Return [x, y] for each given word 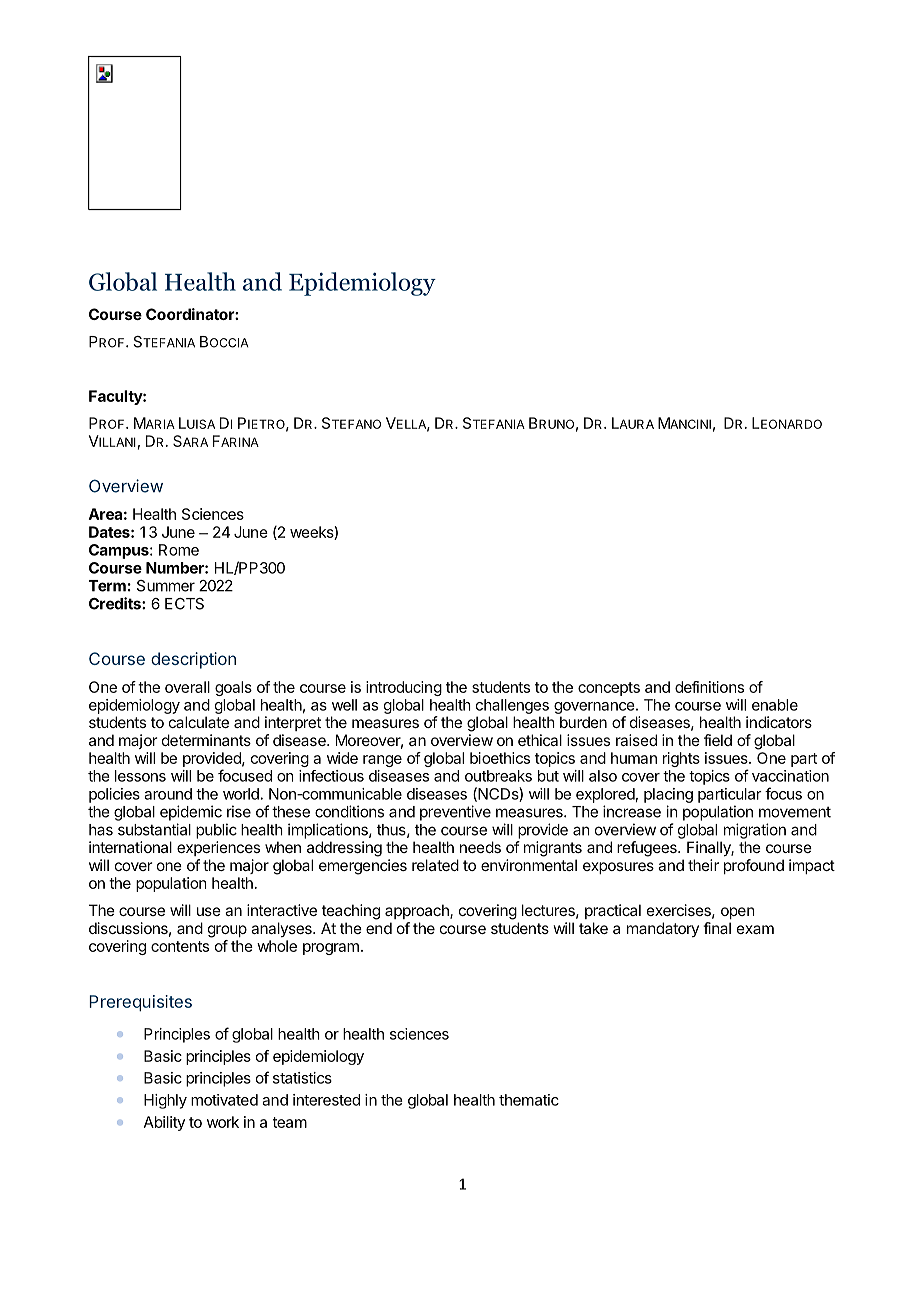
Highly [165, 1101]
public [216, 831]
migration [755, 831]
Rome [179, 550]
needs [480, 847]
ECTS [184, 604]
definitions [709, 687]
